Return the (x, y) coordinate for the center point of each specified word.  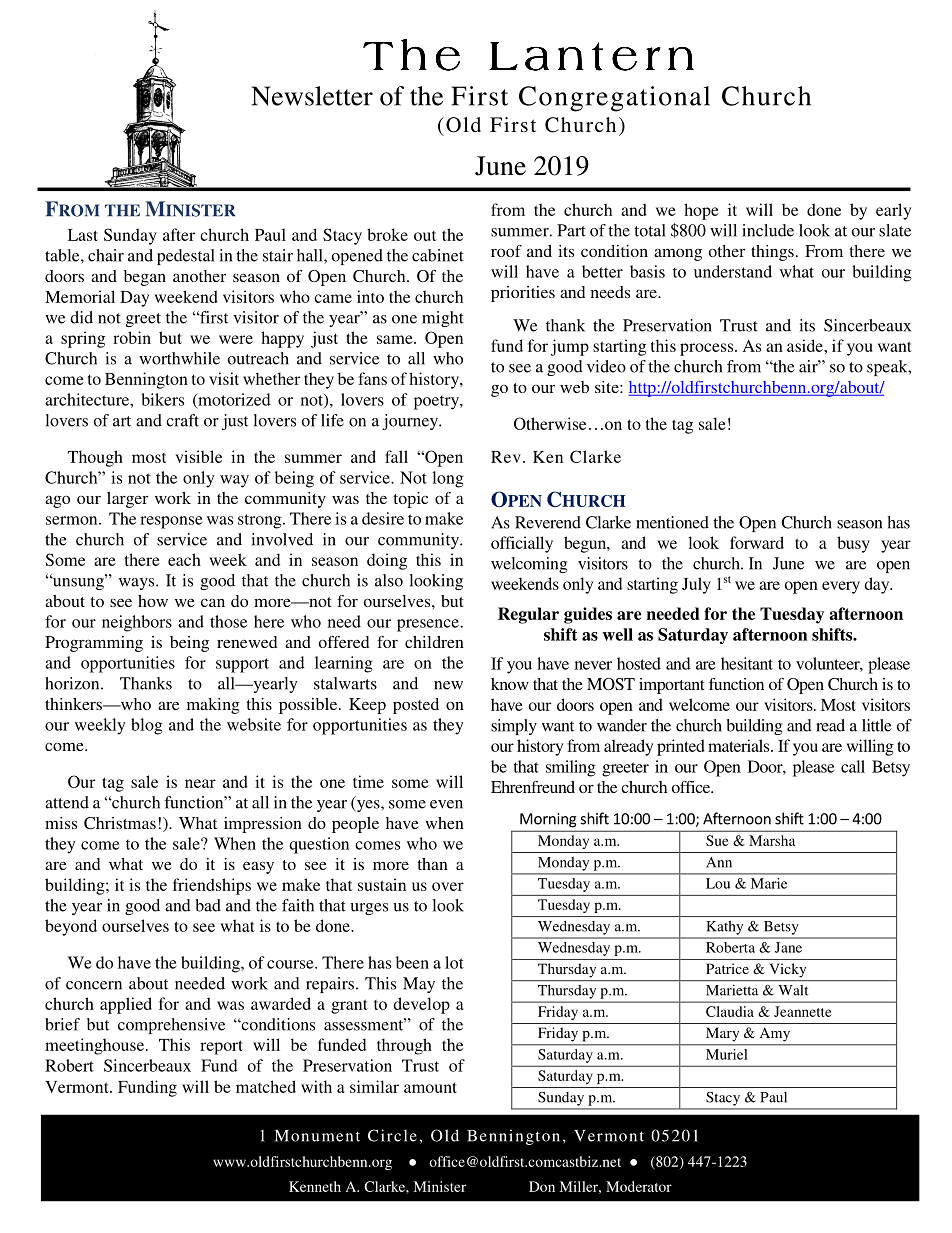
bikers (162, 399)
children (434, 642)
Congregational (614, 99)
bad (208, 905)
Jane (788, 947)
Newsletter (312, 96)
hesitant (747, 663)
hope (701, 211)
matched (266, 1086)
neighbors (137, 623)
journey (411, 422)
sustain (382, 884)
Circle (392, 1135)
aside (806, 345)
